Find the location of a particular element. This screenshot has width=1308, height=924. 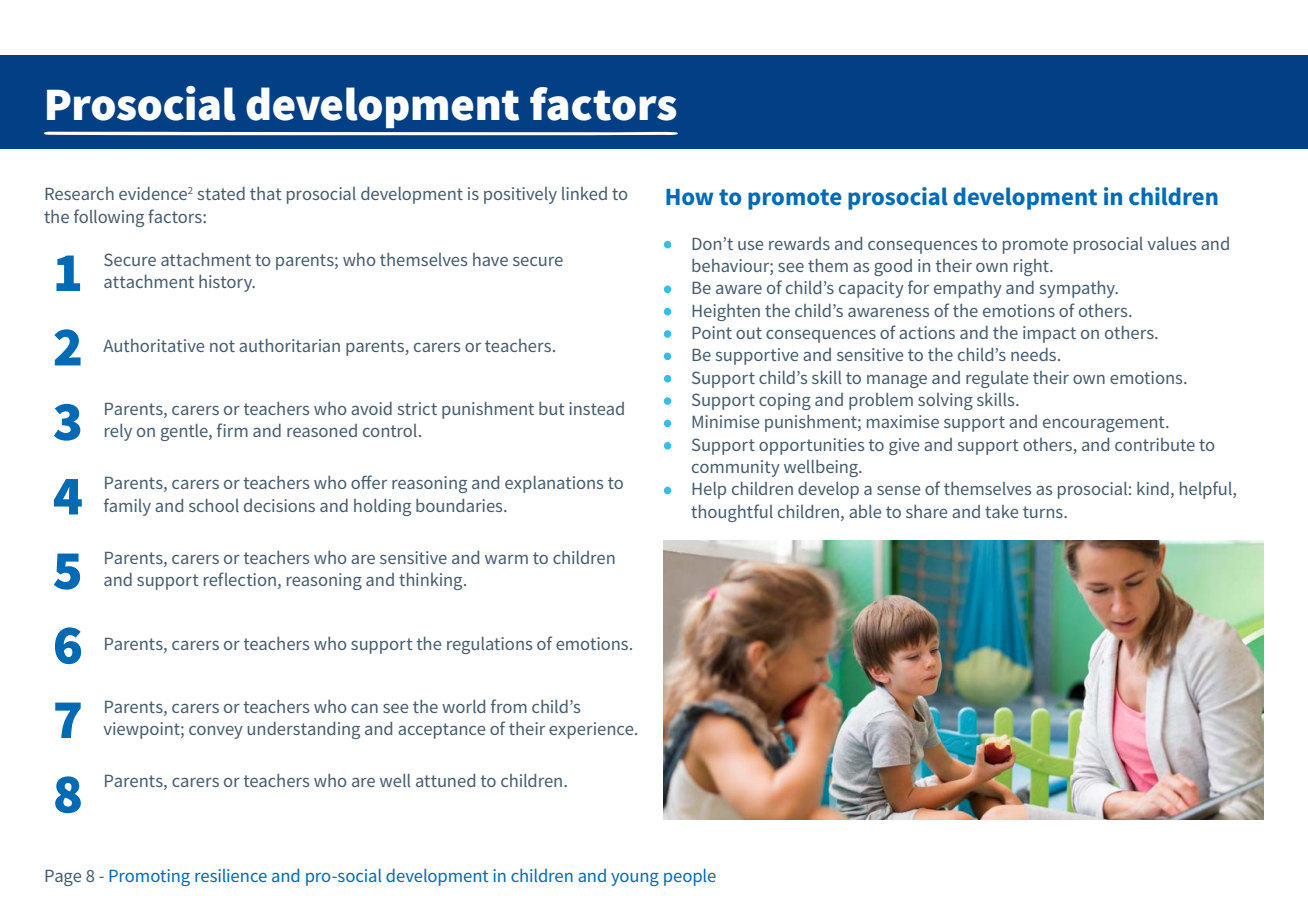

people is located at coordinates (690, 877).
